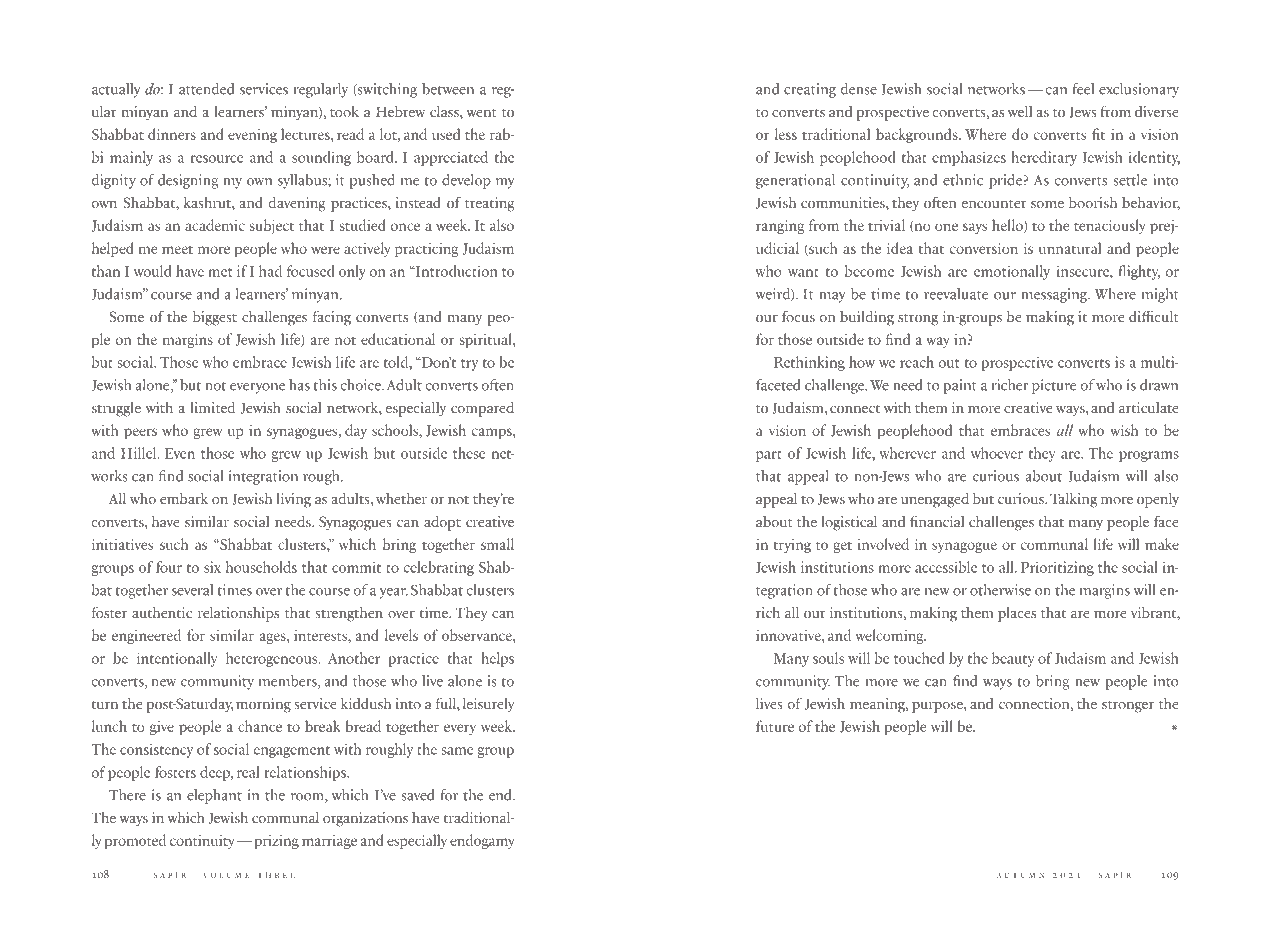 Image resolution: width=1270 pixels, height=952 pixels. Describe the element at coordinates (769, 456) in the screenshot. I see `part` at that location.
